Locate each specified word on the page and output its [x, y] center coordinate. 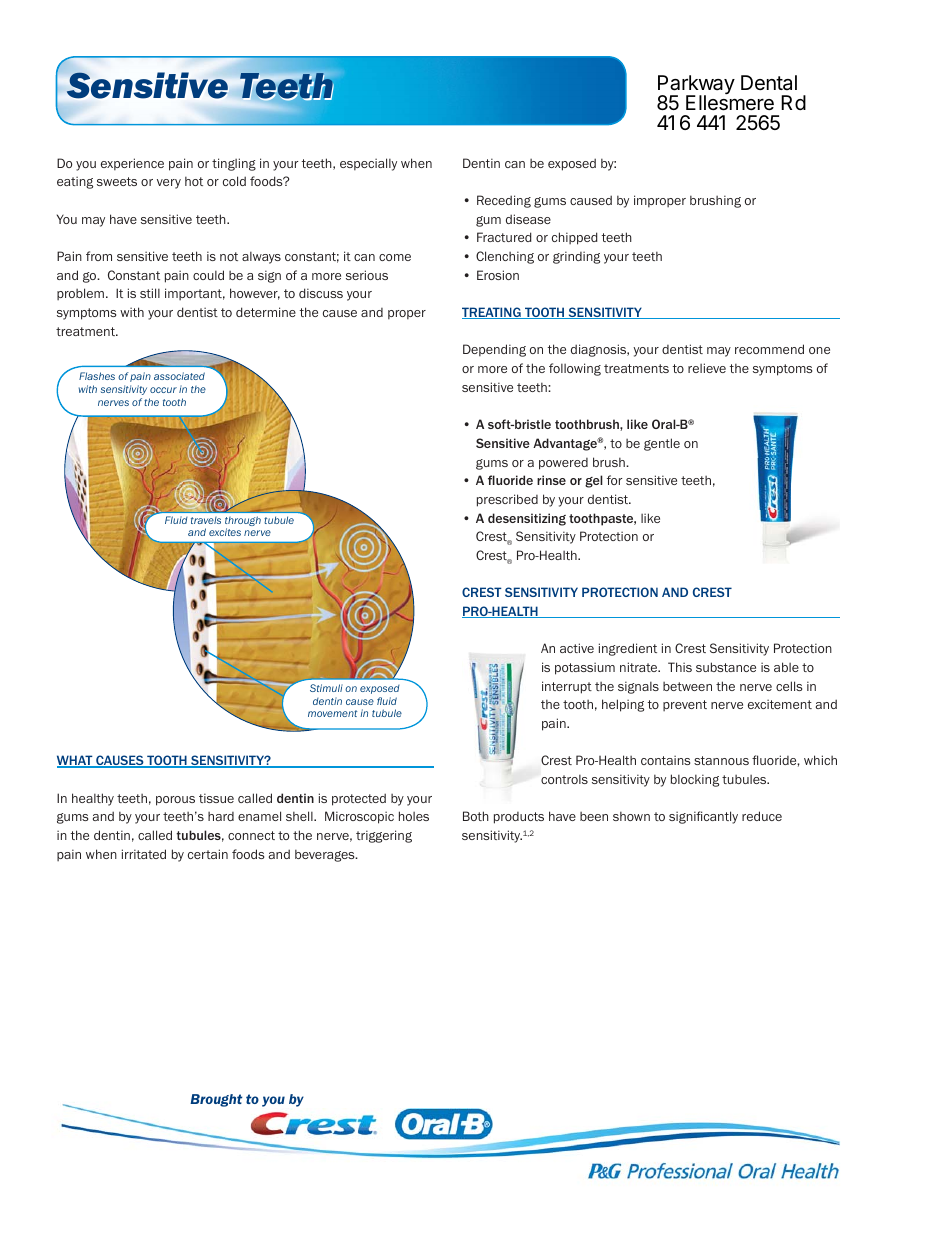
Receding [504, 201]
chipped [575, 238]
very [169, 184]
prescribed [507, 500]
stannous [721, 760]
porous [175, 801]
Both [476, 816]
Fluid [176, 520]
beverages [326, 855]
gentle [662, 444]
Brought [216, 1100]
